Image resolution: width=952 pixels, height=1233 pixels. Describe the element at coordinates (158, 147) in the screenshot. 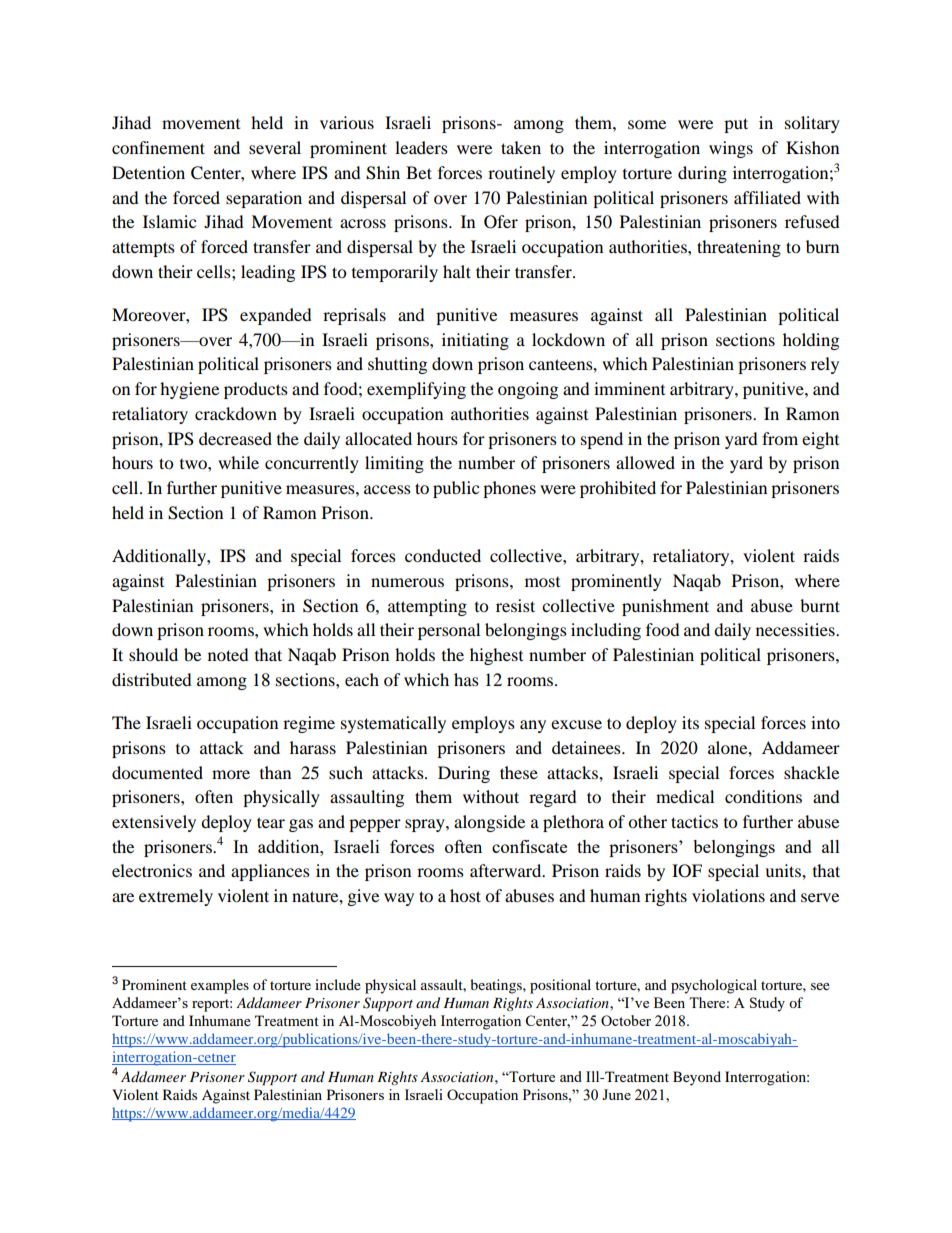

I see `confinement` at that location.
